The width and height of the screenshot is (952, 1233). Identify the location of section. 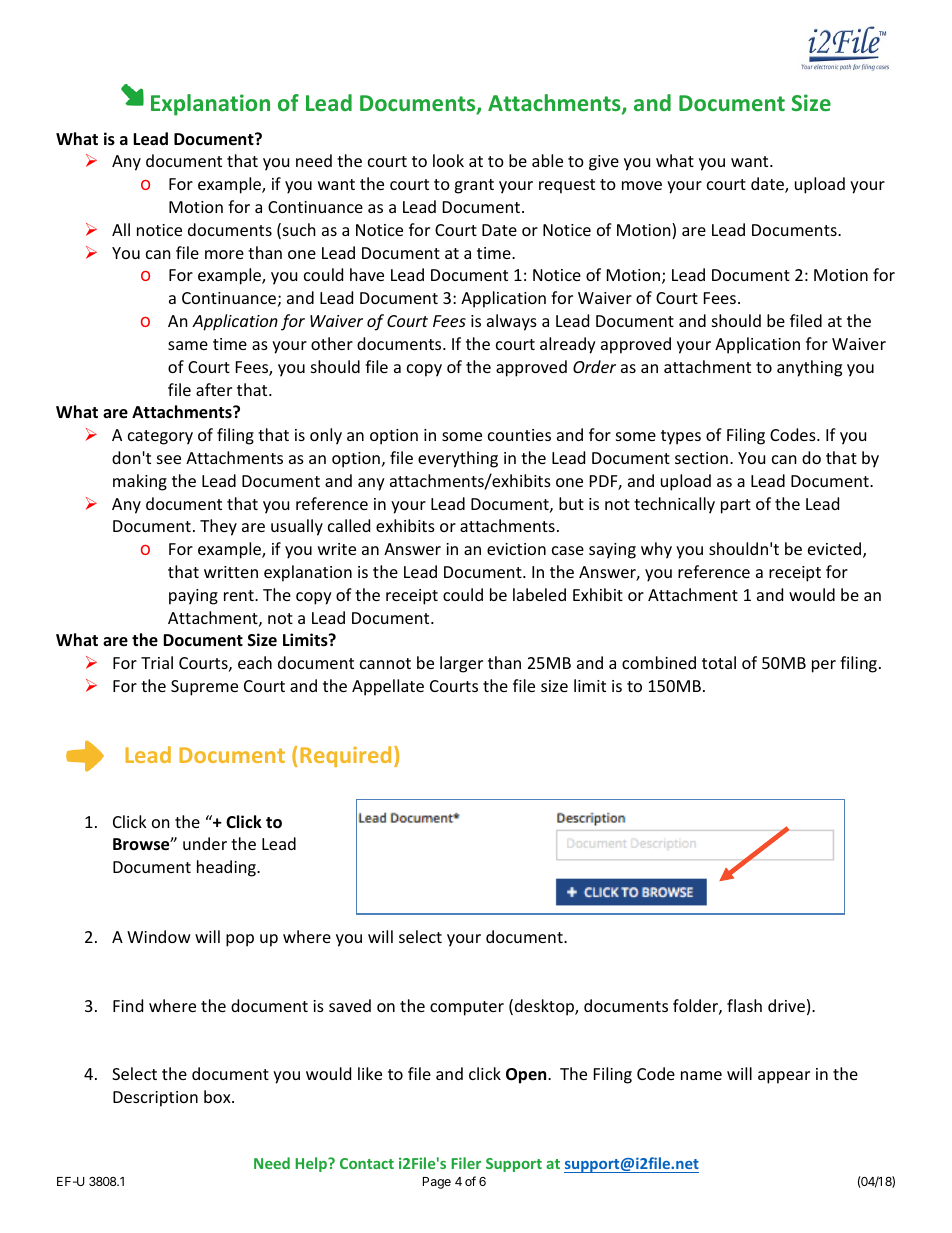
(701, 458).
